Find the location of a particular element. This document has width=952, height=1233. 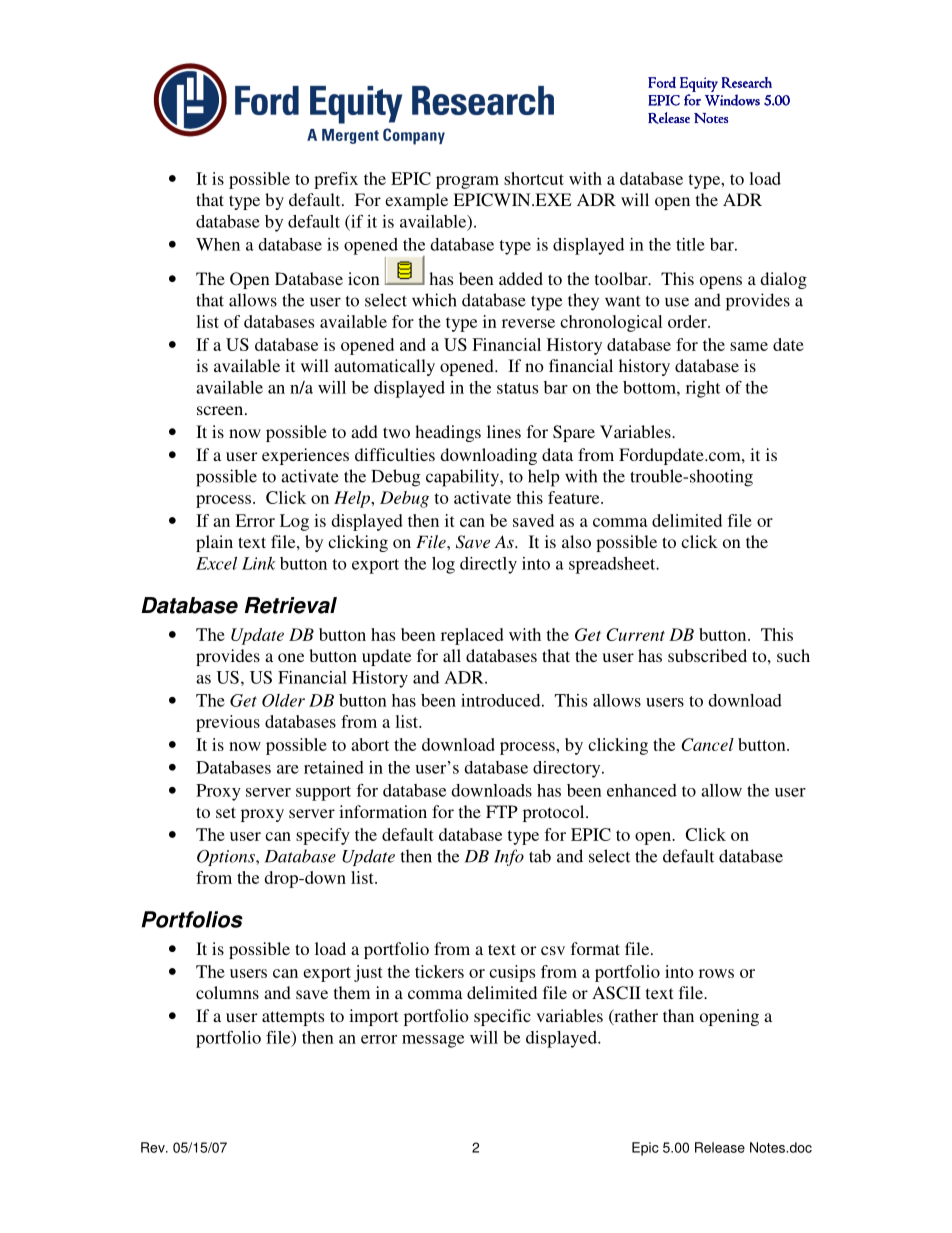

prefix is located at coordinates (336, 180).
